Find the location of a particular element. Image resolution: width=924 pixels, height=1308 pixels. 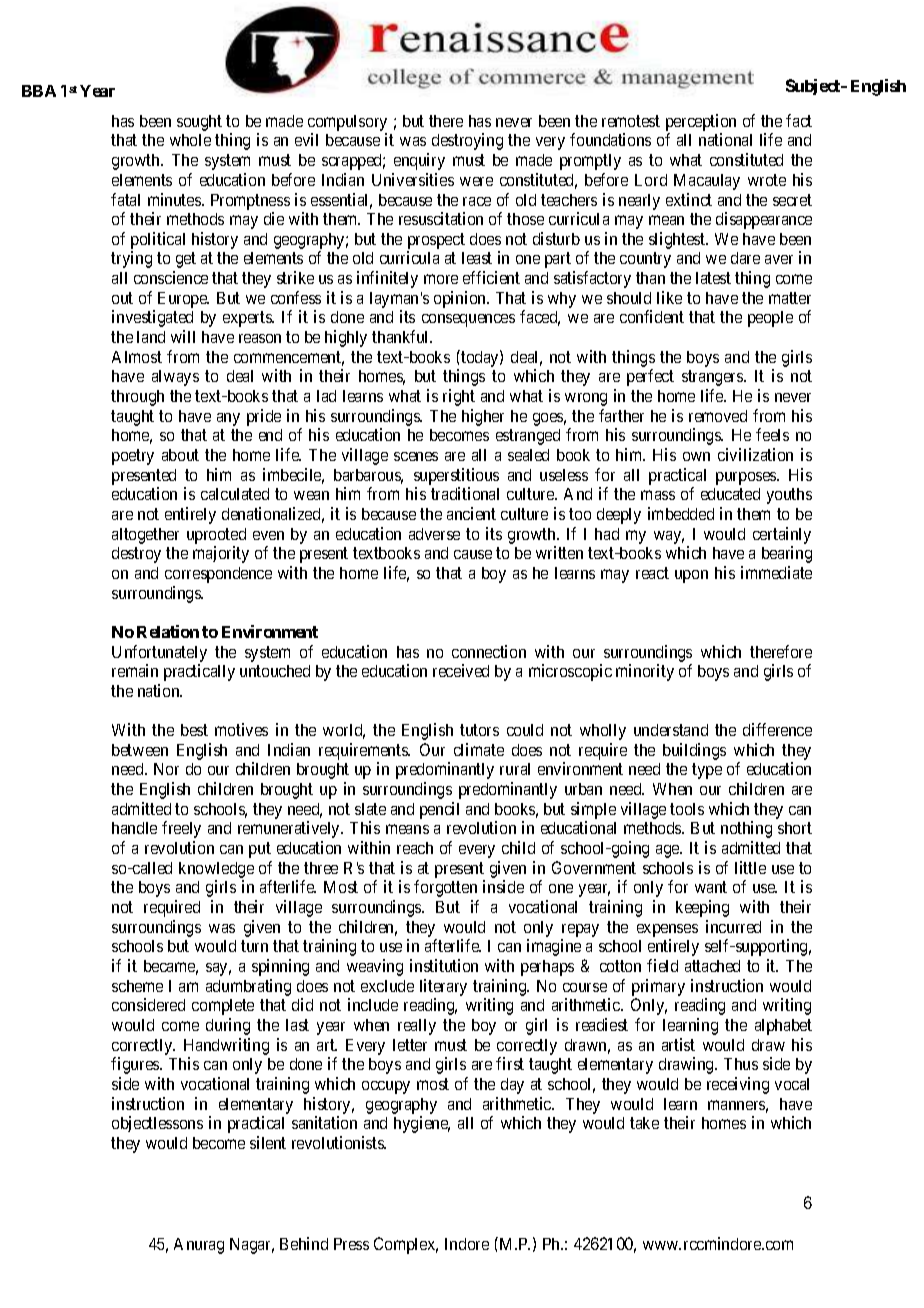

right is located at coordinates (459, 397).
